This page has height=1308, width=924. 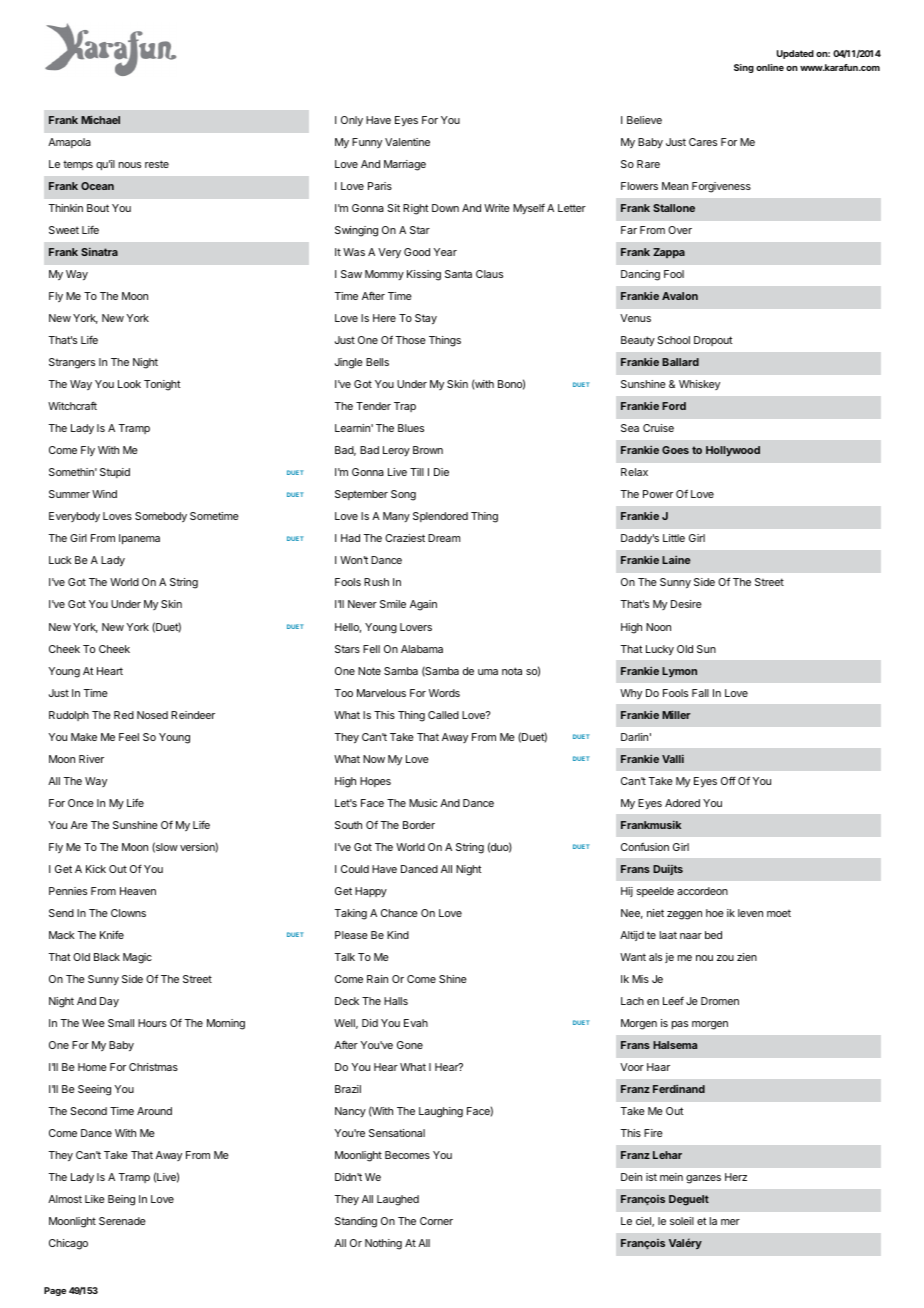 What do you see at coordinates (129, 384) in the page?
I see `Look` at bounding box center [129, 384].
